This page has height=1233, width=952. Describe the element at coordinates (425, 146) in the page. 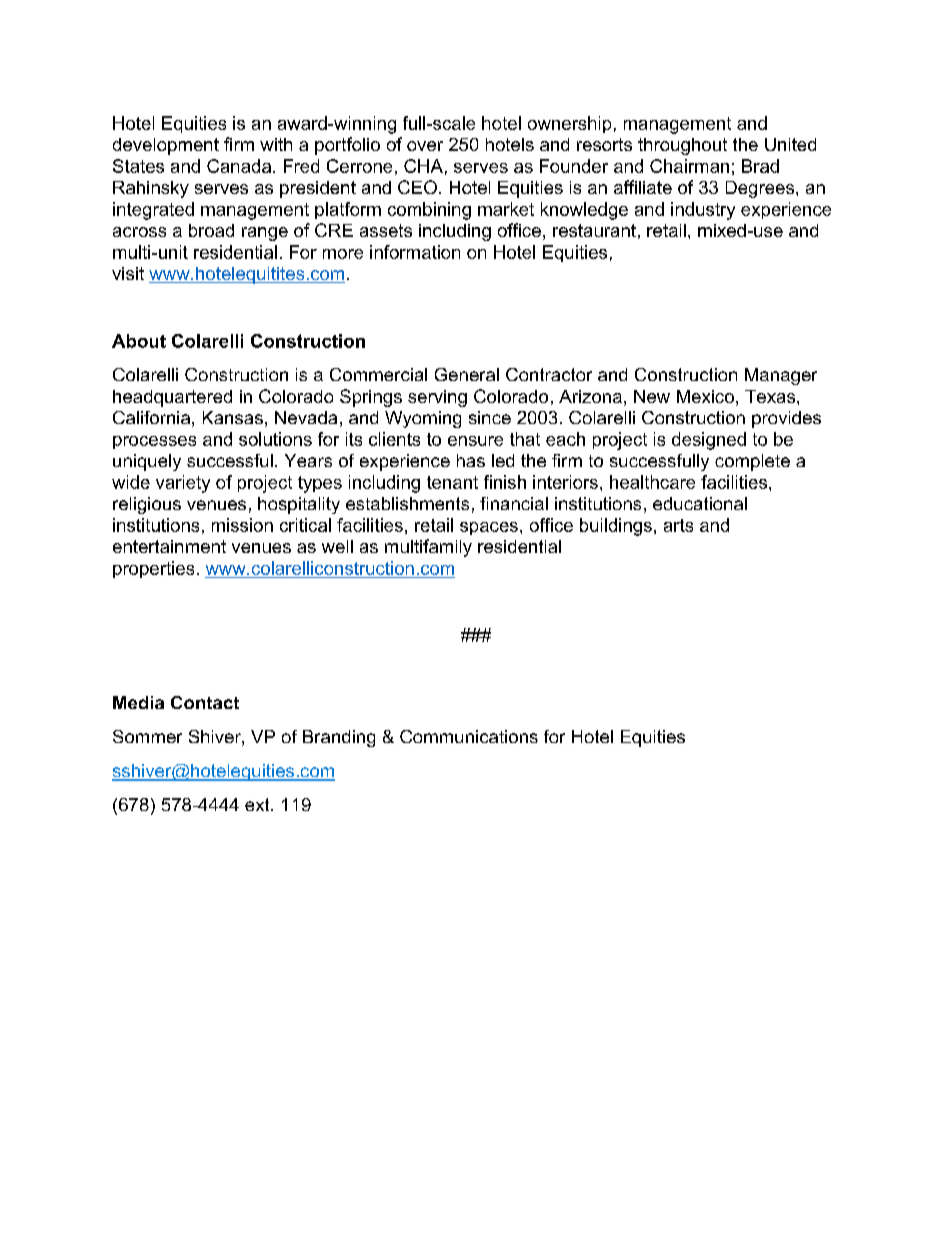

I see `over` at that location.
